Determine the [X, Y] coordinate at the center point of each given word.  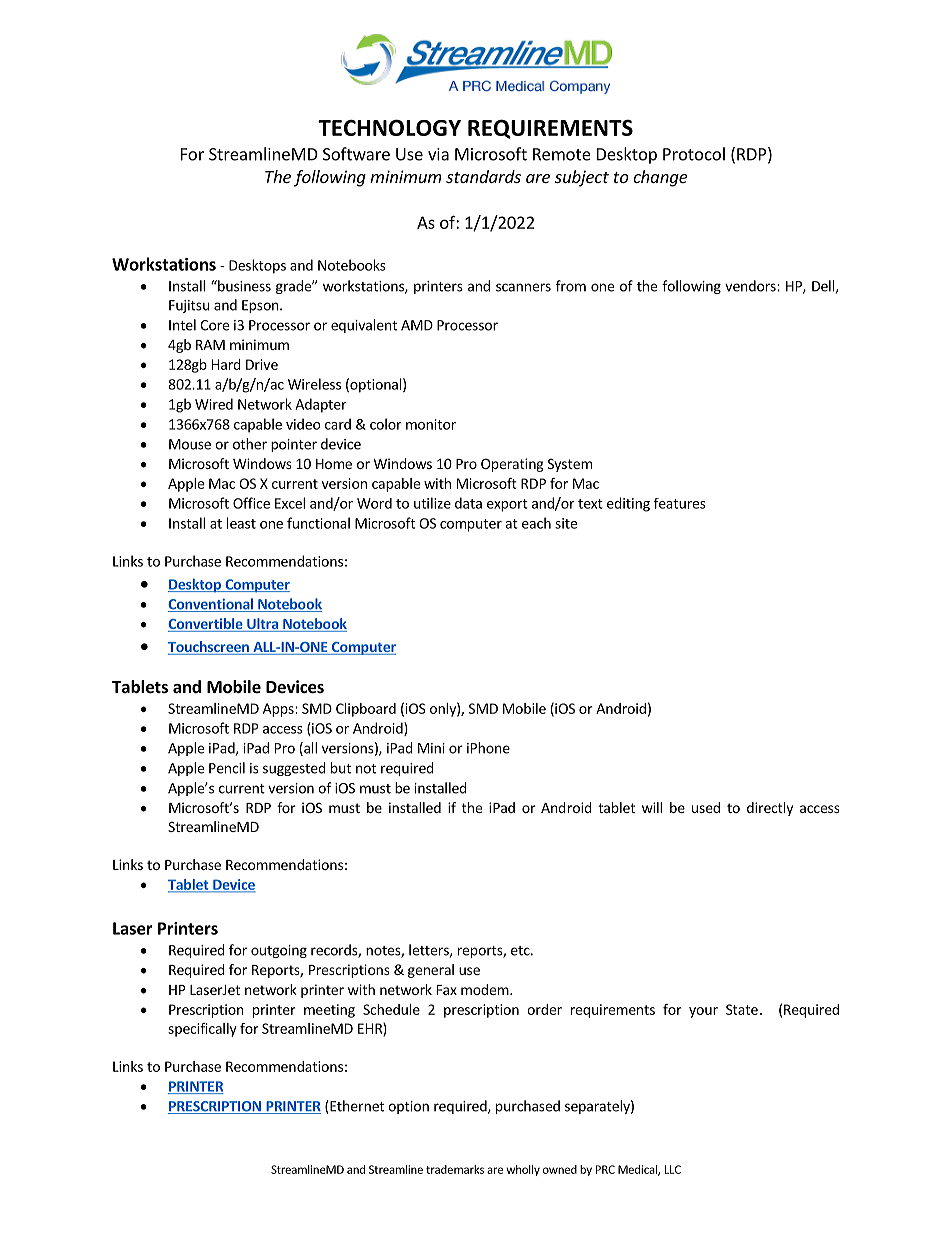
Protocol [694, 154]
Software [356, 154]
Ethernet [356, 1107]
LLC [673, 1169]
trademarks [455, 1169]
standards [483, 176]
